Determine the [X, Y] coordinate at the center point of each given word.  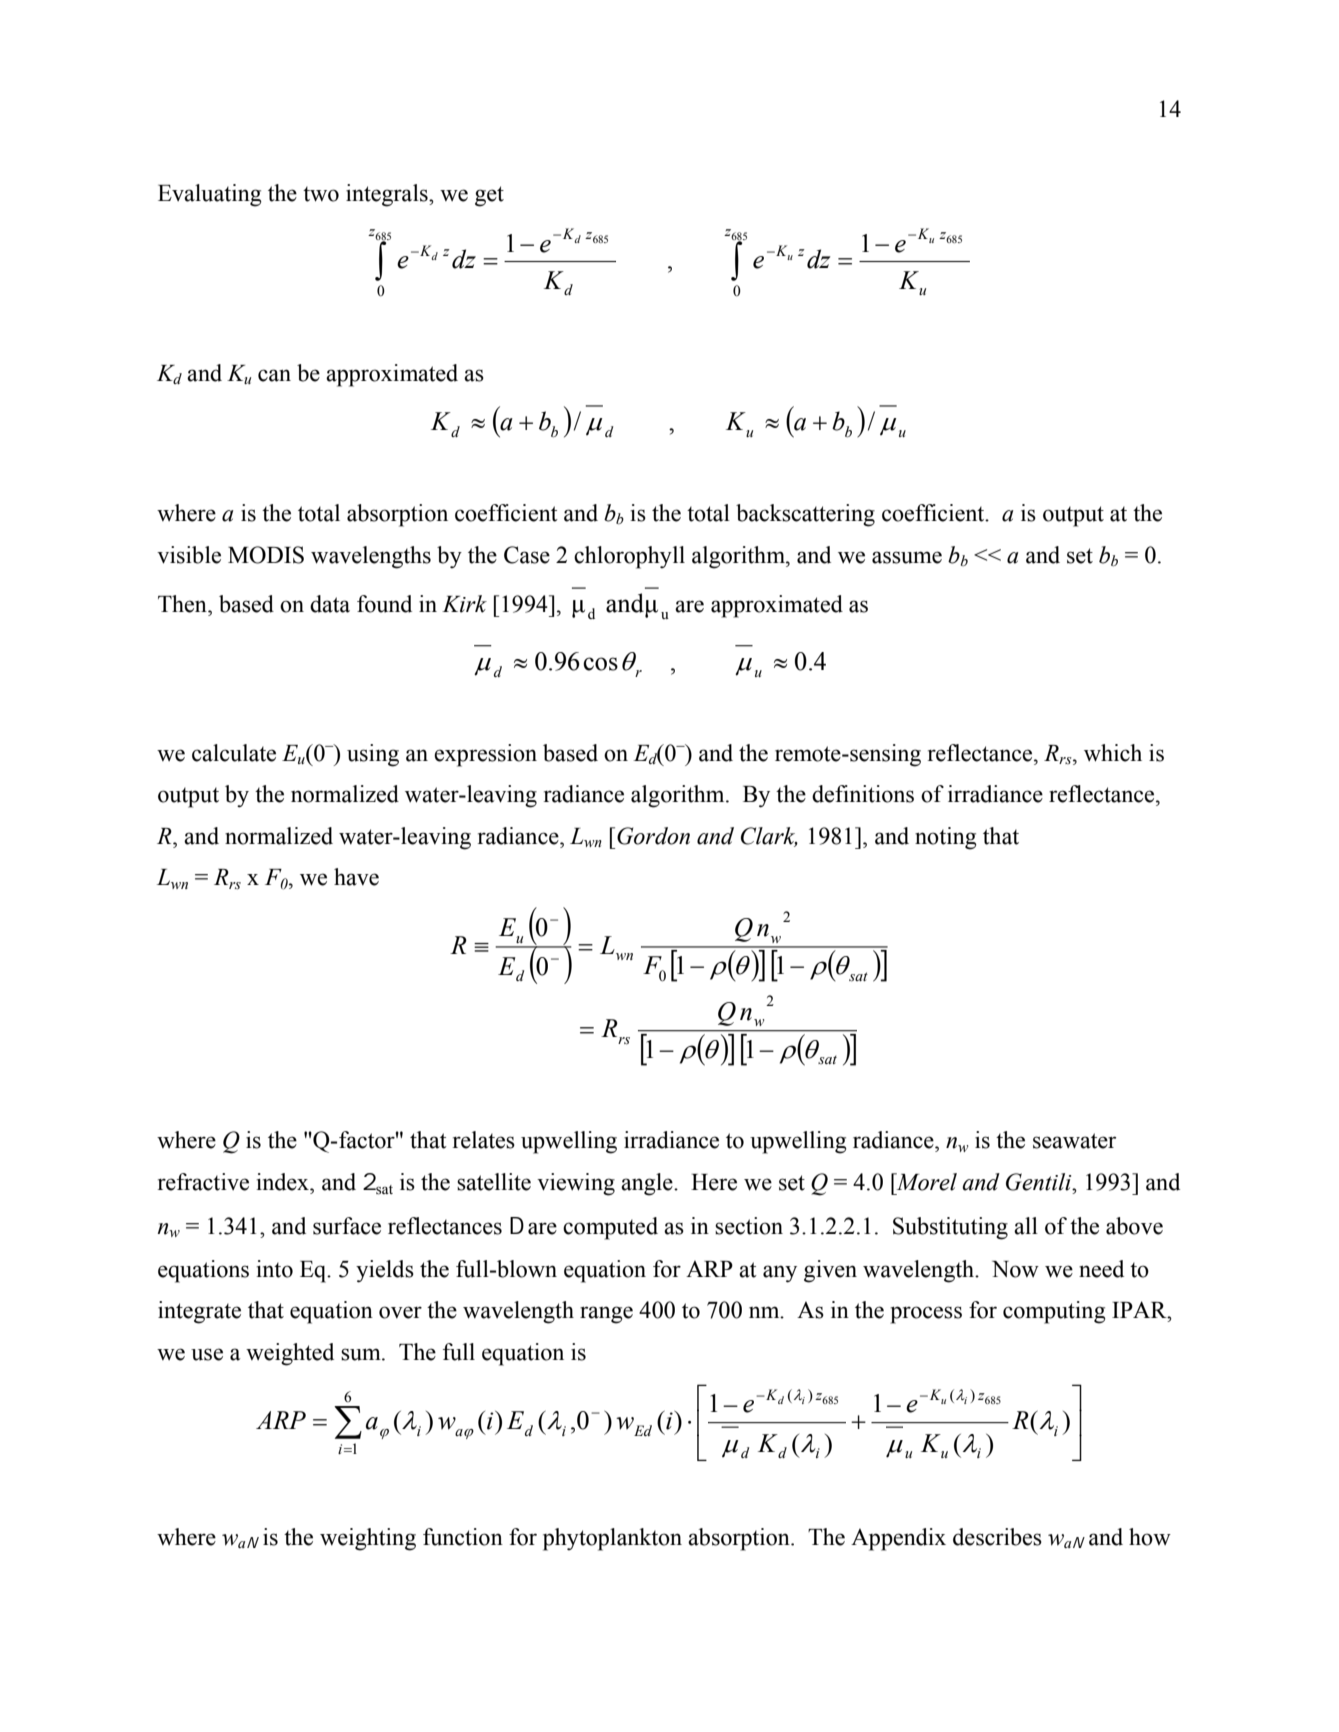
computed [610, 1228]
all [1026, 1226]
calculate [234, 753]
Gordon [653, 836]
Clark [769, 837]
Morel [925, 1182]
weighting [368, 1539]
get [489, 196]
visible [189, 555]
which [1113, 753]
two [321, 194]
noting [946, 838]
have [356, 877]
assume [907, 557]
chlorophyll [629, 557]
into [274, 1269]
